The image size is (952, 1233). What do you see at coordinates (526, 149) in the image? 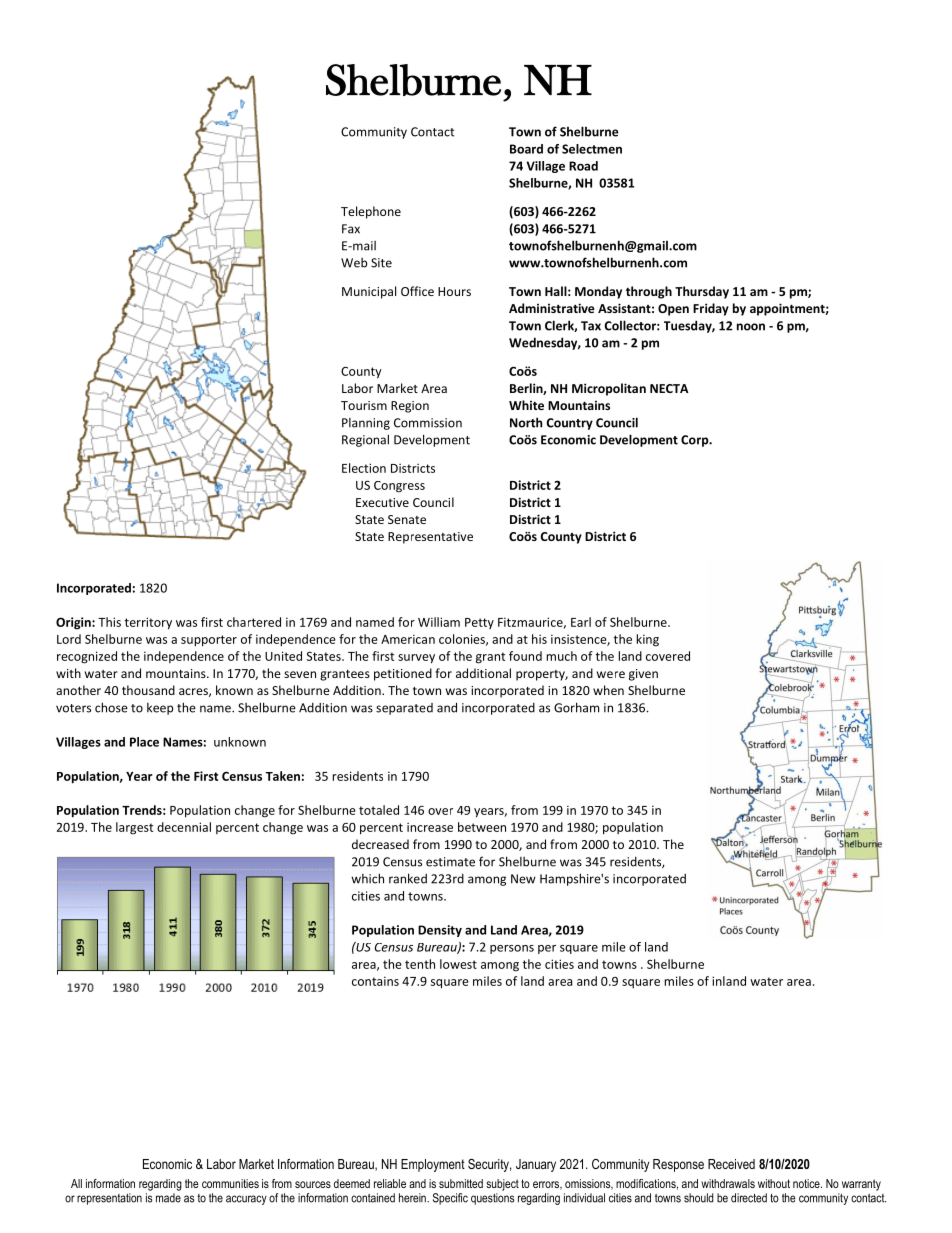
I see `Board` at bounding box center [526, 149].
